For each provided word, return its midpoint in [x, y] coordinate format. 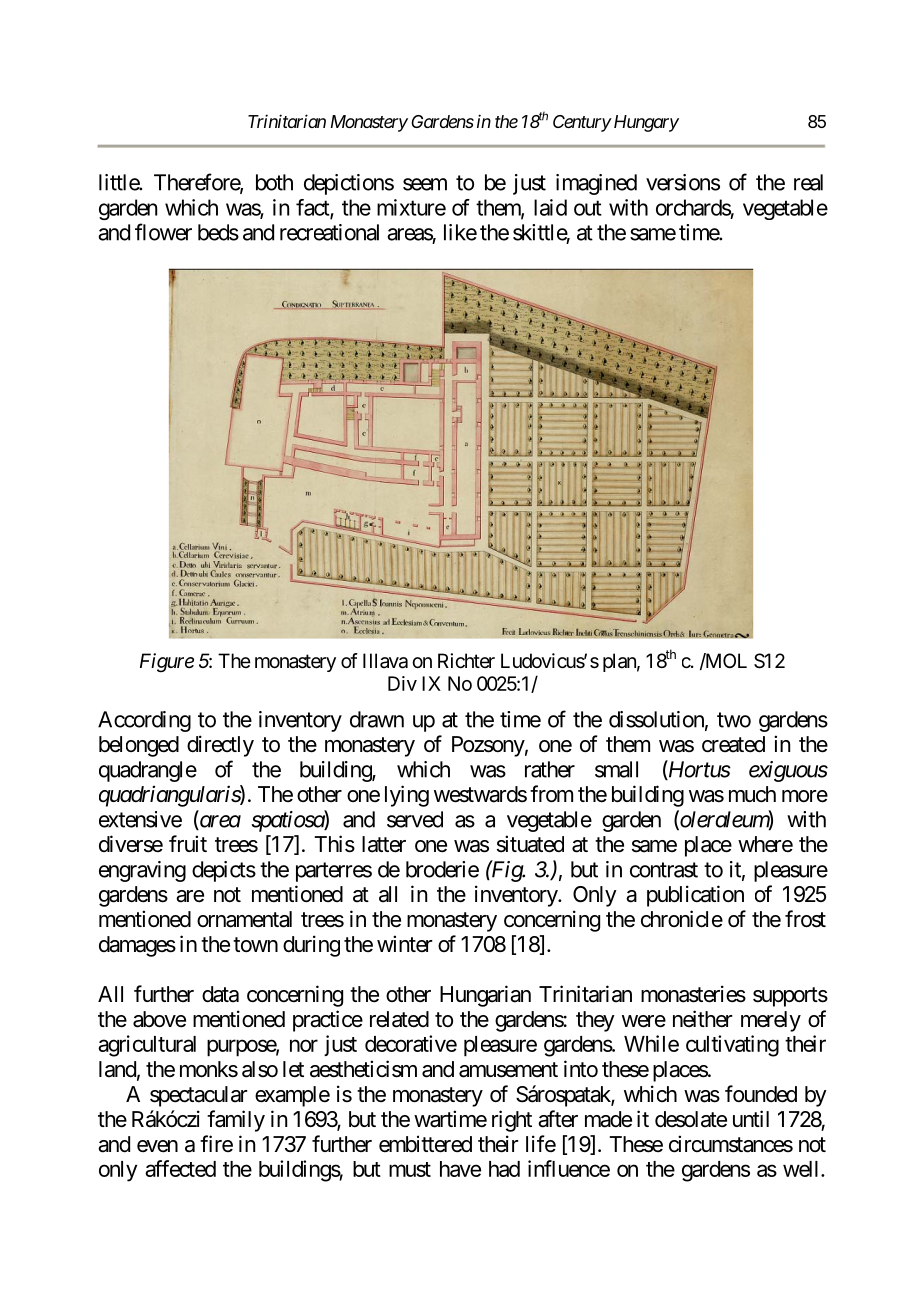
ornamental [244, 919]
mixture [411, 207]
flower [163, 232]
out [588, 208]
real [808, 182]
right [512, 1121]
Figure [167, 663]
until [751, 1118]
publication [695, 896]
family [236, 1121]
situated [530, 844]
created [733, 744]
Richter [466, 660]
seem [425, 184]
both [274, 182]
